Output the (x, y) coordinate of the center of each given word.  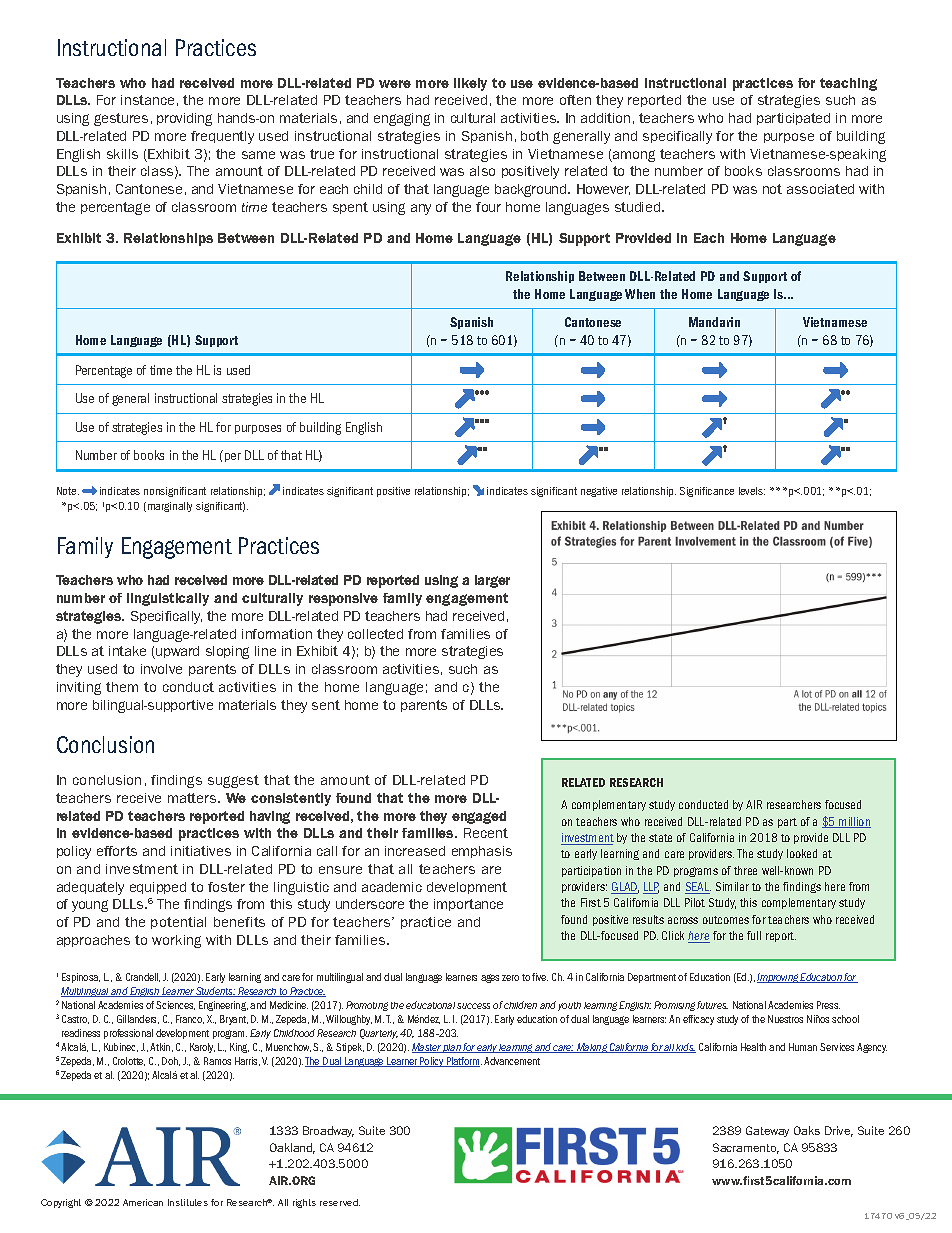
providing (184, 119)
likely (470, 84)
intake (127, 651)
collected (375, 634)
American (143, 1202)
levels (752, 491)
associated (820, 189)
